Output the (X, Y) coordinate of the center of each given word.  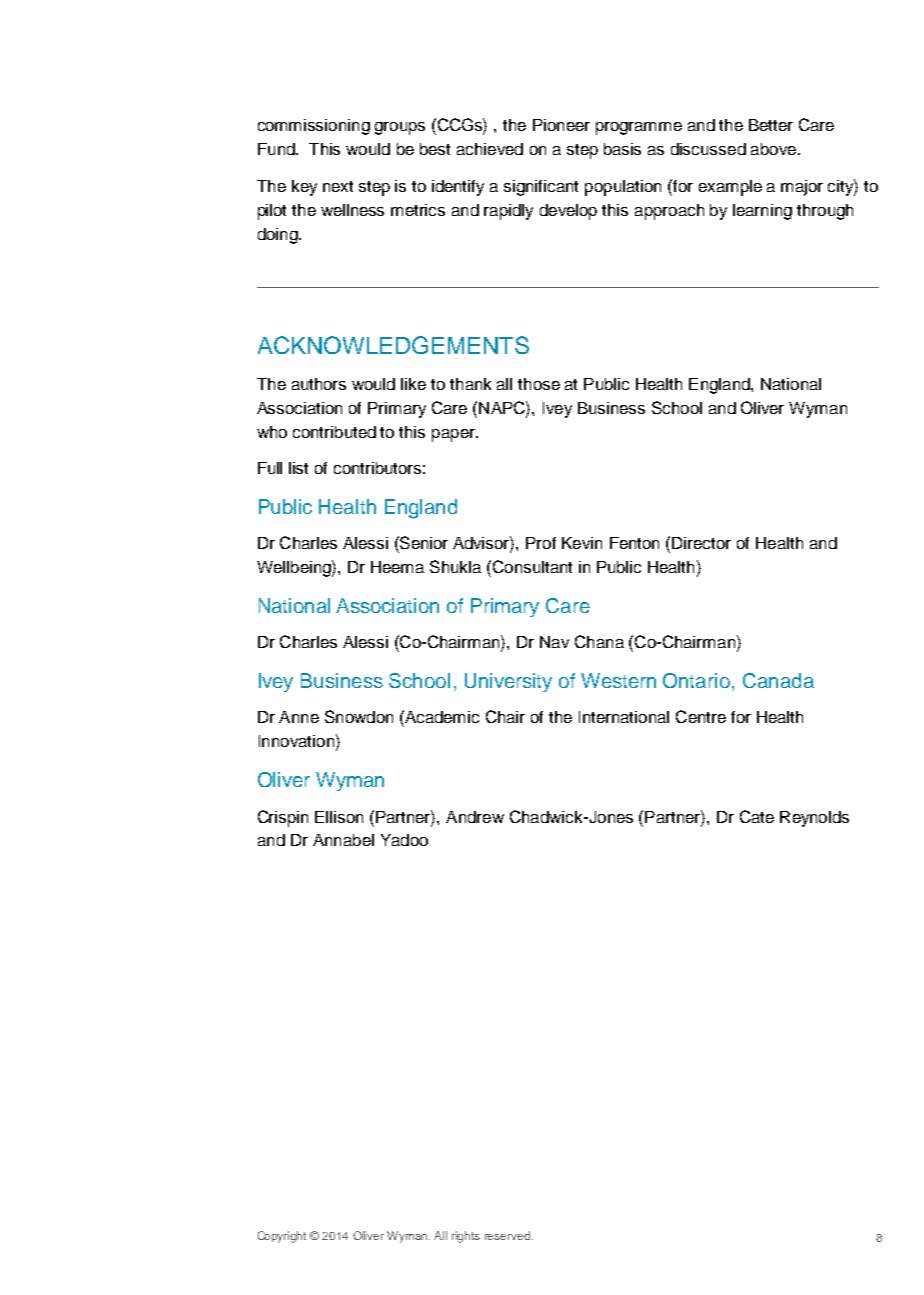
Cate (757, 816)
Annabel (343, 840)
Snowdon (359, 716)
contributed (334, 432)
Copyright (282, 1237)
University (508, 682)
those (539, 384)
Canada (778, 680)
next (338, 186)
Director (701, 543)
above (773, 149)
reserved (507, 1235)
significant (541, 188)
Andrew (475, 817)
